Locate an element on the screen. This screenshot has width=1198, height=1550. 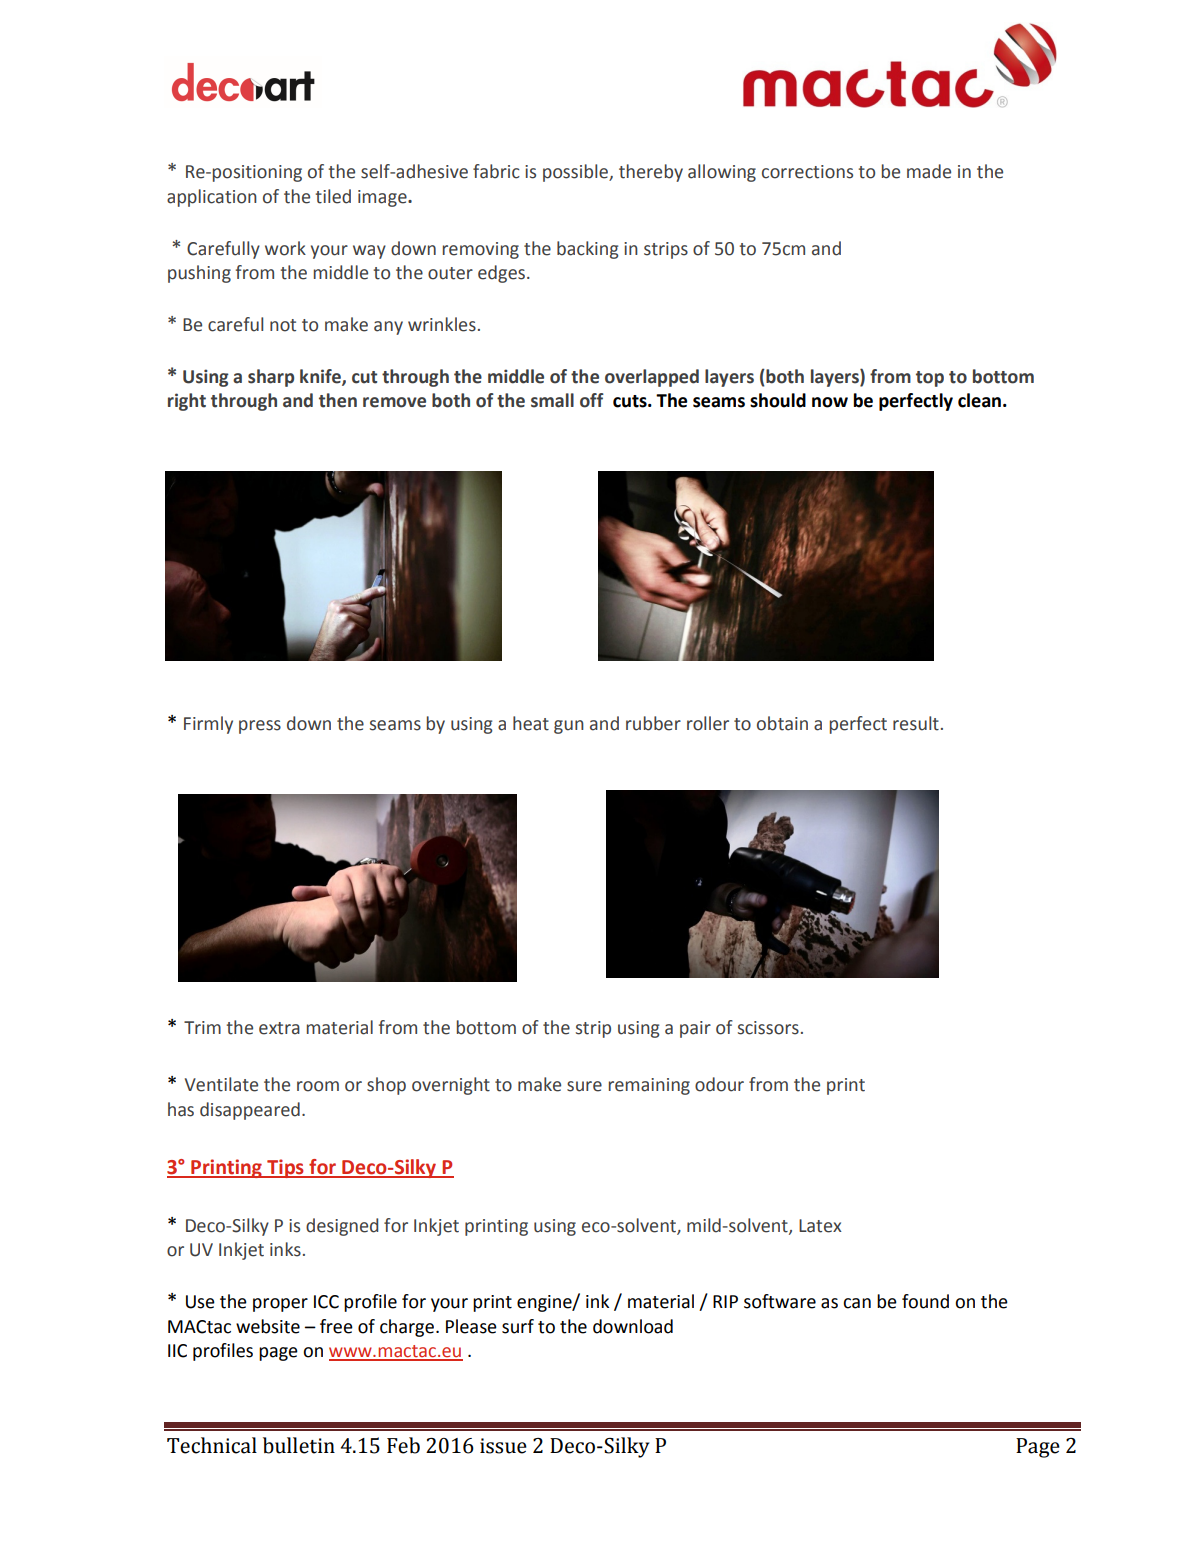
bulletin is located at coordinates (299, 1445).
